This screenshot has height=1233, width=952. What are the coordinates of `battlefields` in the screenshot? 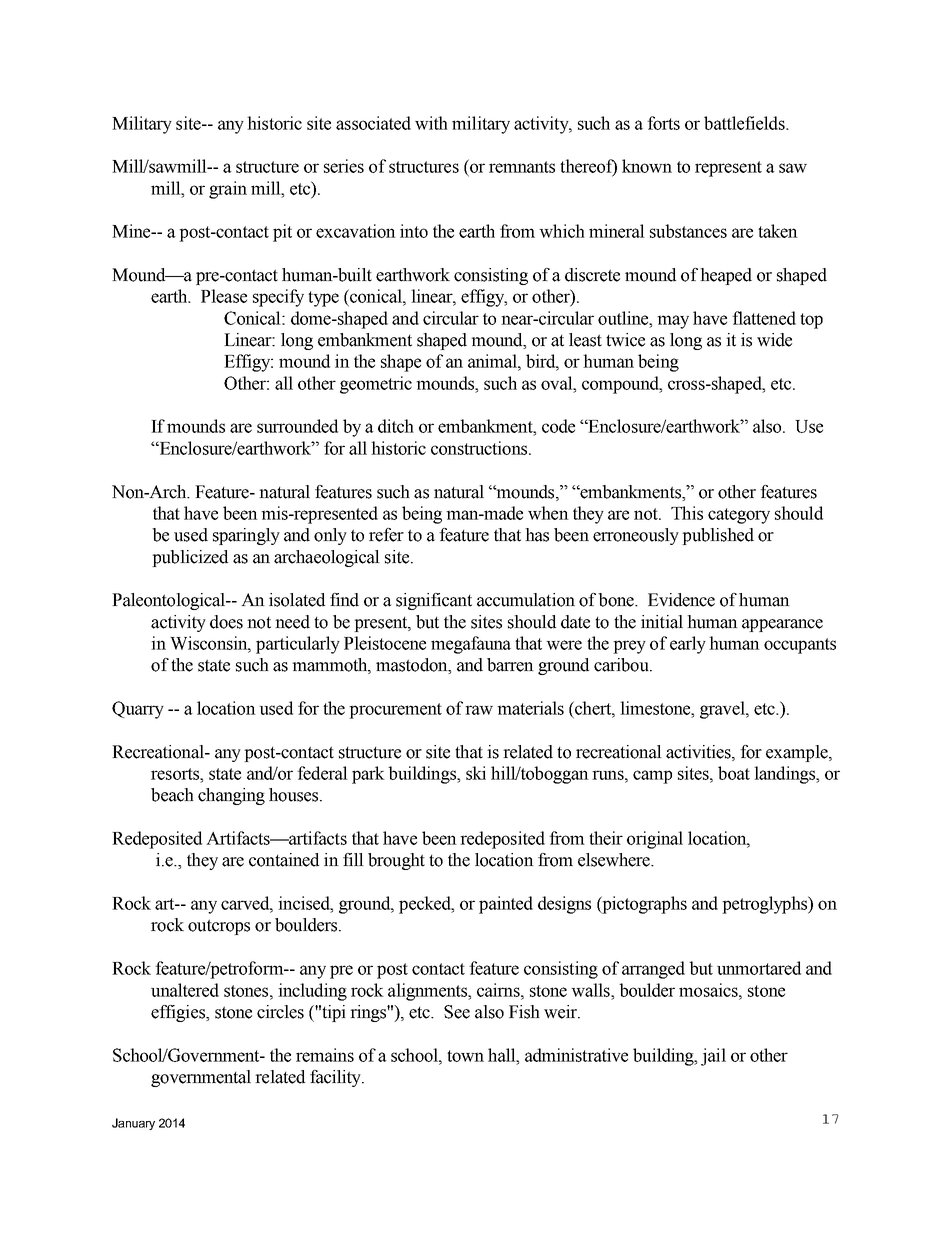 It's located at (745, 123).
